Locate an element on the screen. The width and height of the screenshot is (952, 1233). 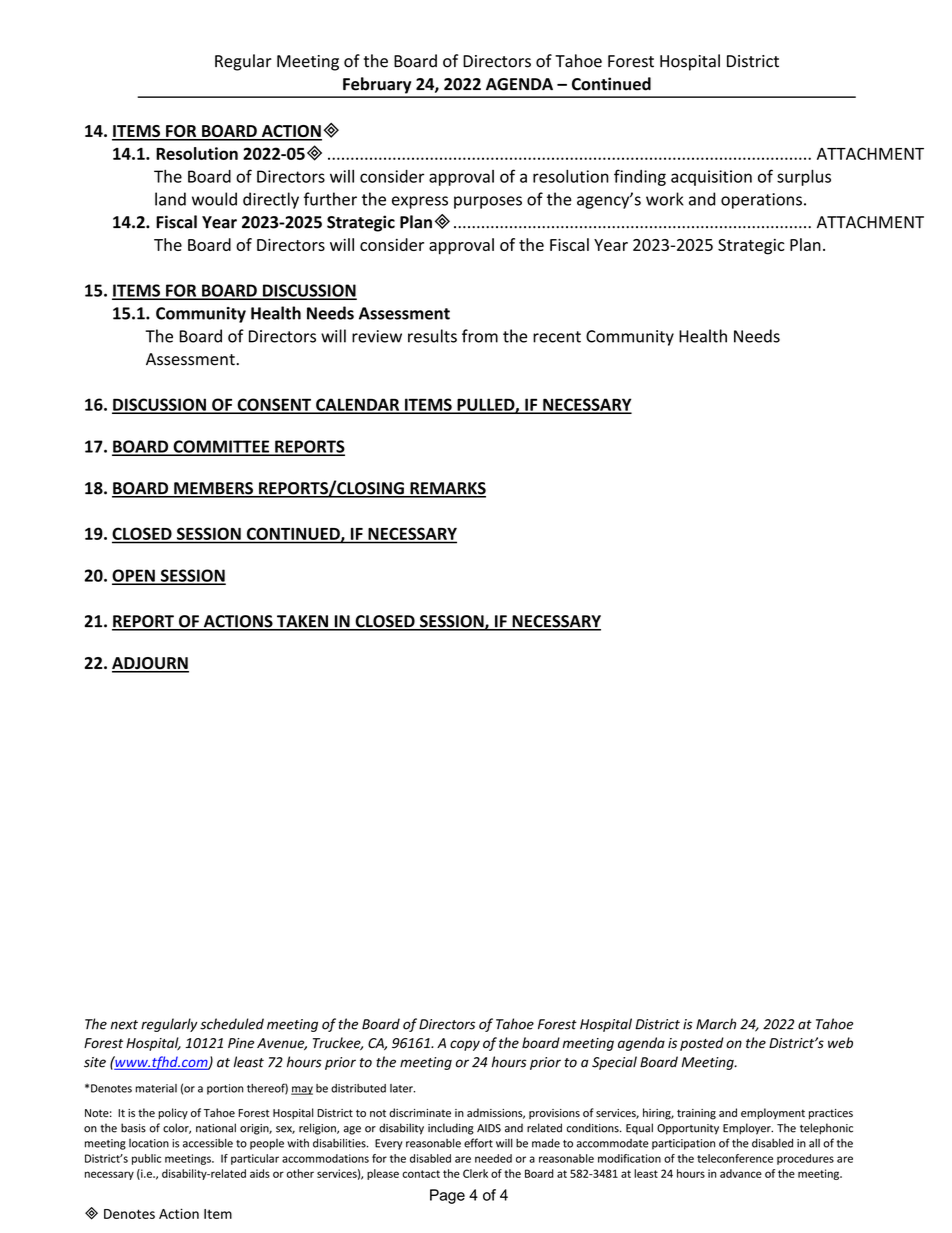
March is located at coordinates (716, 1024).
